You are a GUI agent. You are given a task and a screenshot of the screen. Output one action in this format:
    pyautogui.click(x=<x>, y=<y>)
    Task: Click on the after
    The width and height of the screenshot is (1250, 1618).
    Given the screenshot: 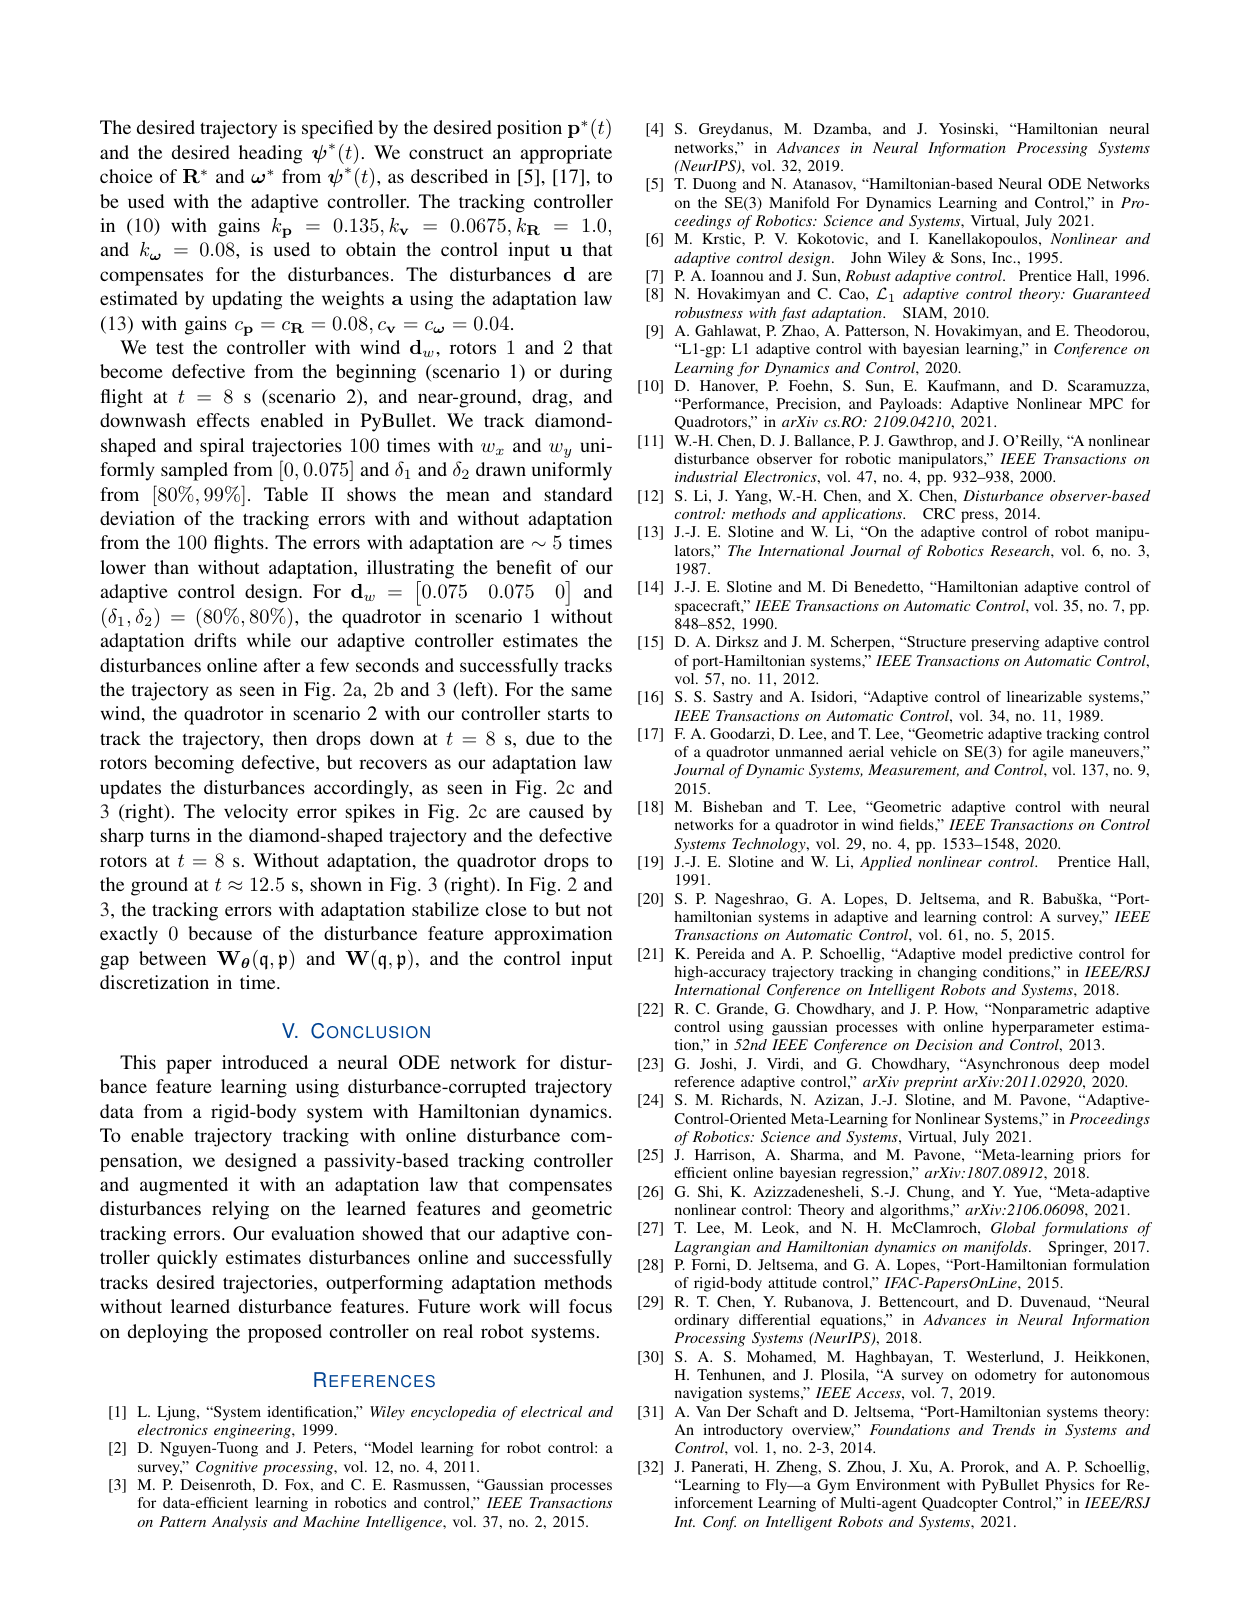 What is the action you would take?
    pyautogui.click(x=282, y=665)
